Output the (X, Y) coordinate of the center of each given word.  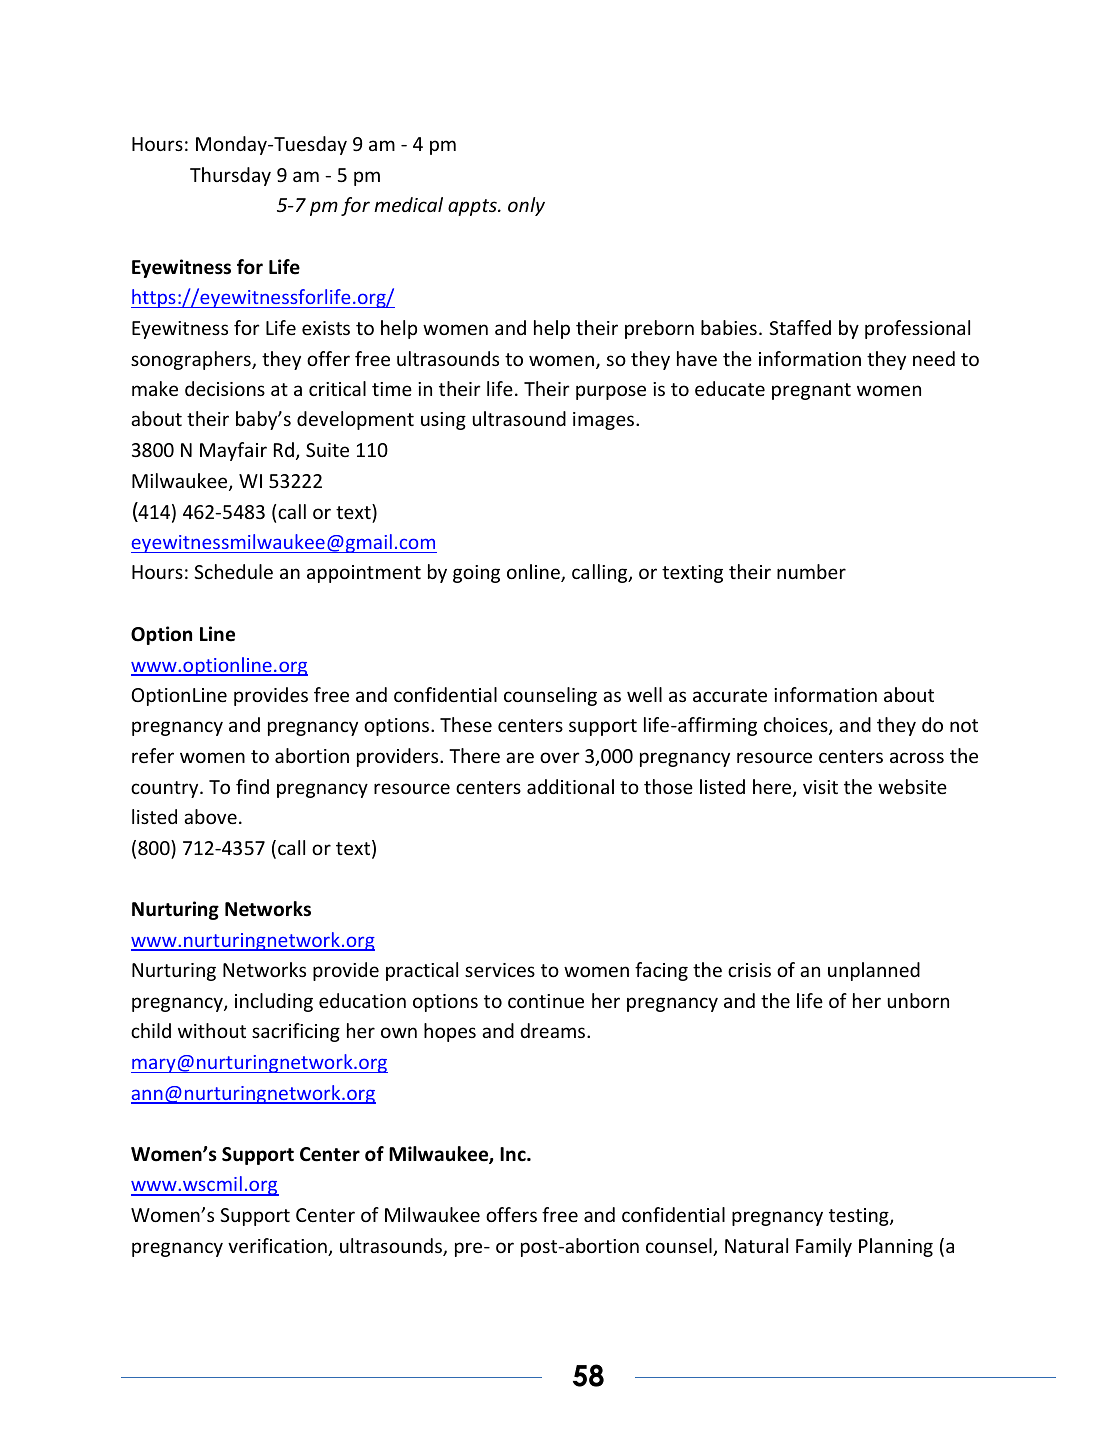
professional (917, 329)
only (526, 206)
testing (860, 1217)
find (252, 786)
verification (278, 1247)
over (560, 757)
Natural (756, 1245)
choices (797, 726)
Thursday (230, 176)
